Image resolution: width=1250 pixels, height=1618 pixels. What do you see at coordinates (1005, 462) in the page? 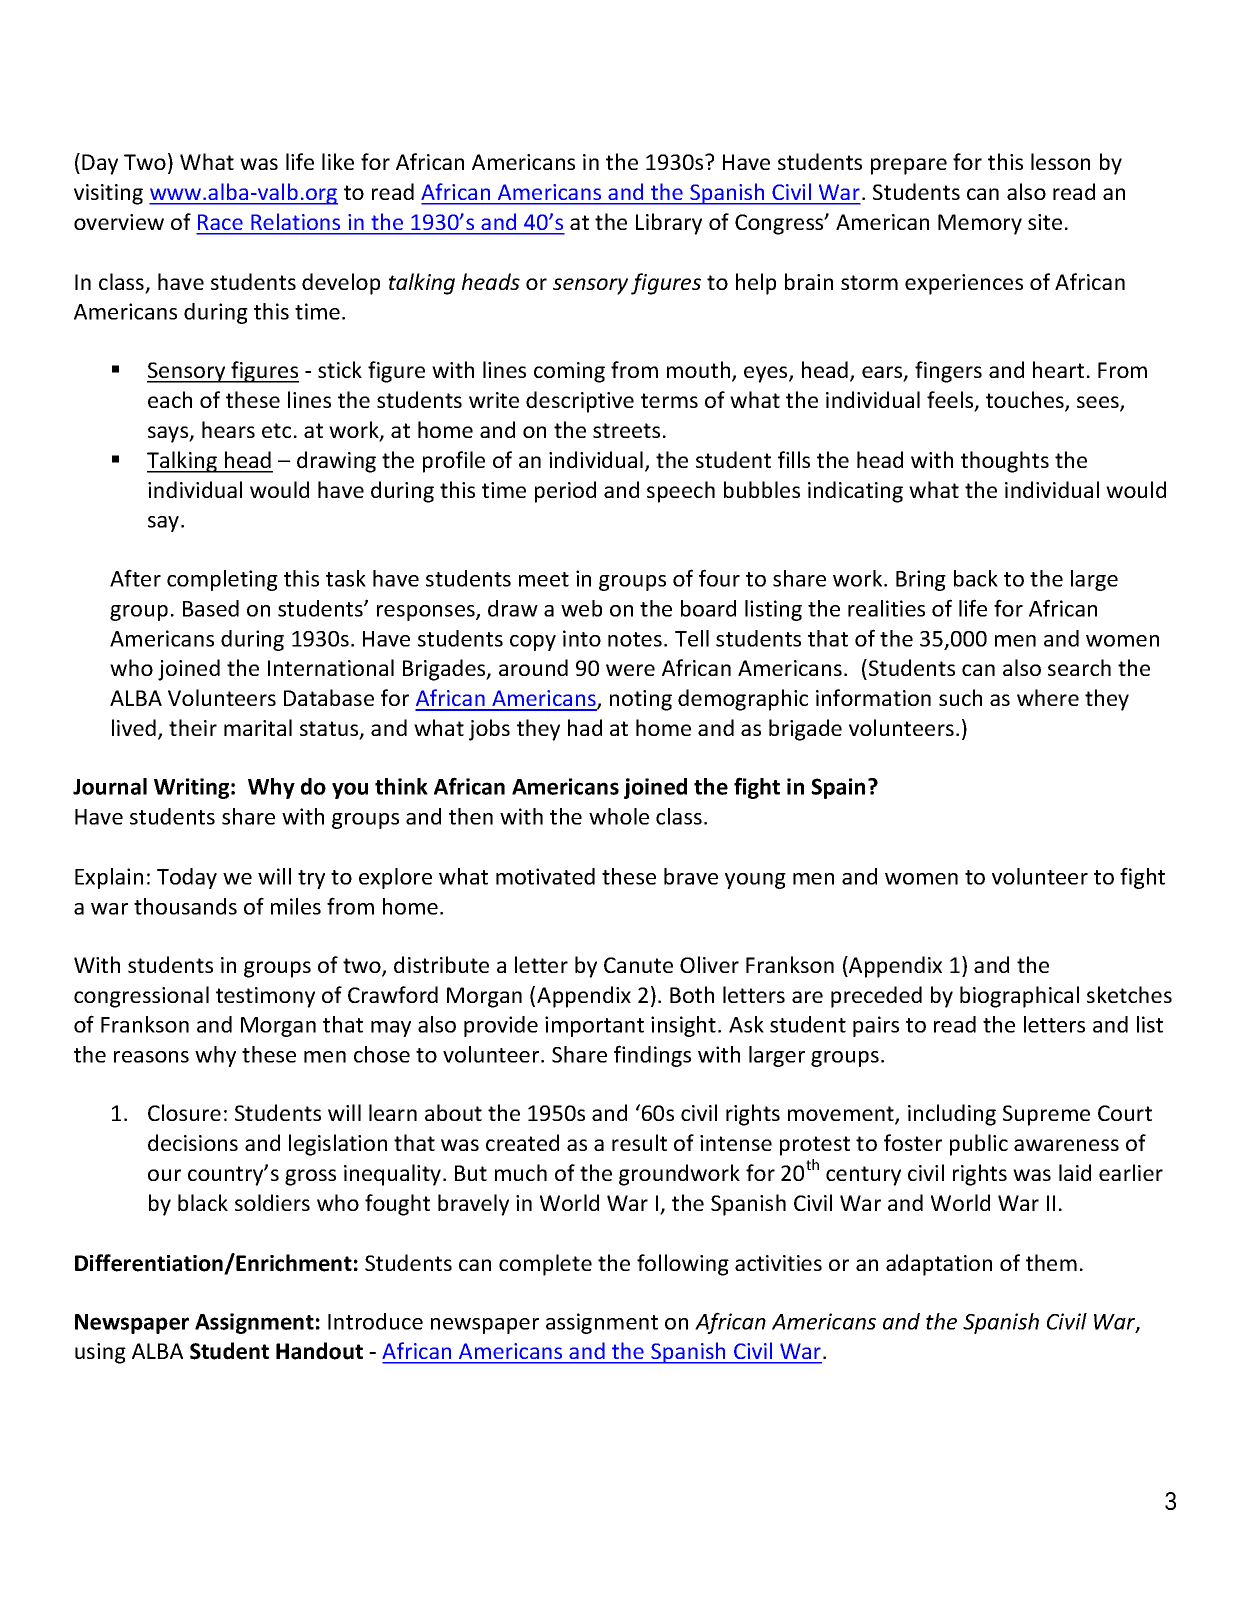
I see `thoughts` at bounding box center [1005, 462].
